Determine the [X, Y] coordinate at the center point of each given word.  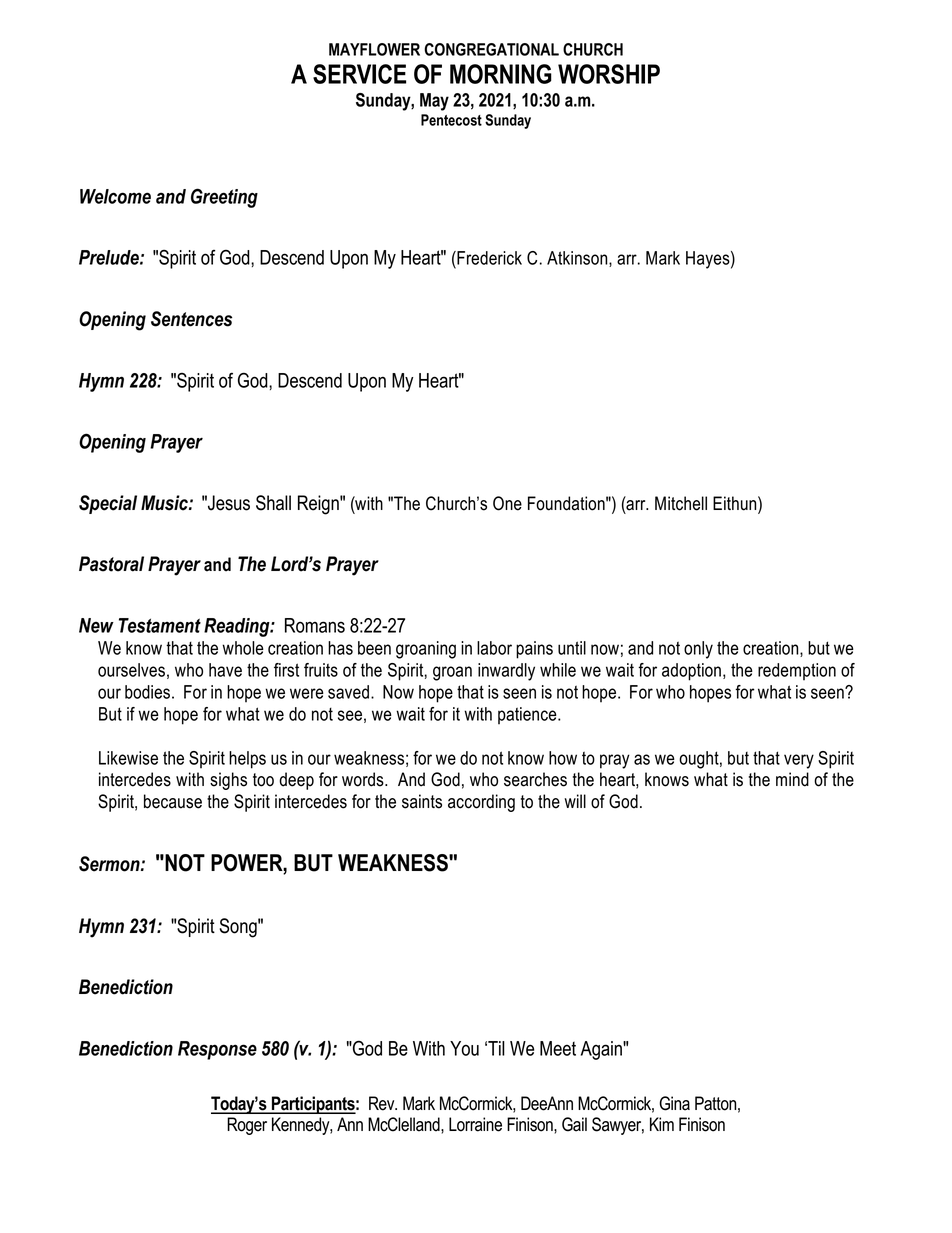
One [507, 503]
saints [422, 801]
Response [217, 1050]
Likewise [128, 758]
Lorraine [475, 1124]
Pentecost [451, 120]
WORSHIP [609, 74]
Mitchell [681, 503]
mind [792, 779]
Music [165, 503]
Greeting [224, 198]
